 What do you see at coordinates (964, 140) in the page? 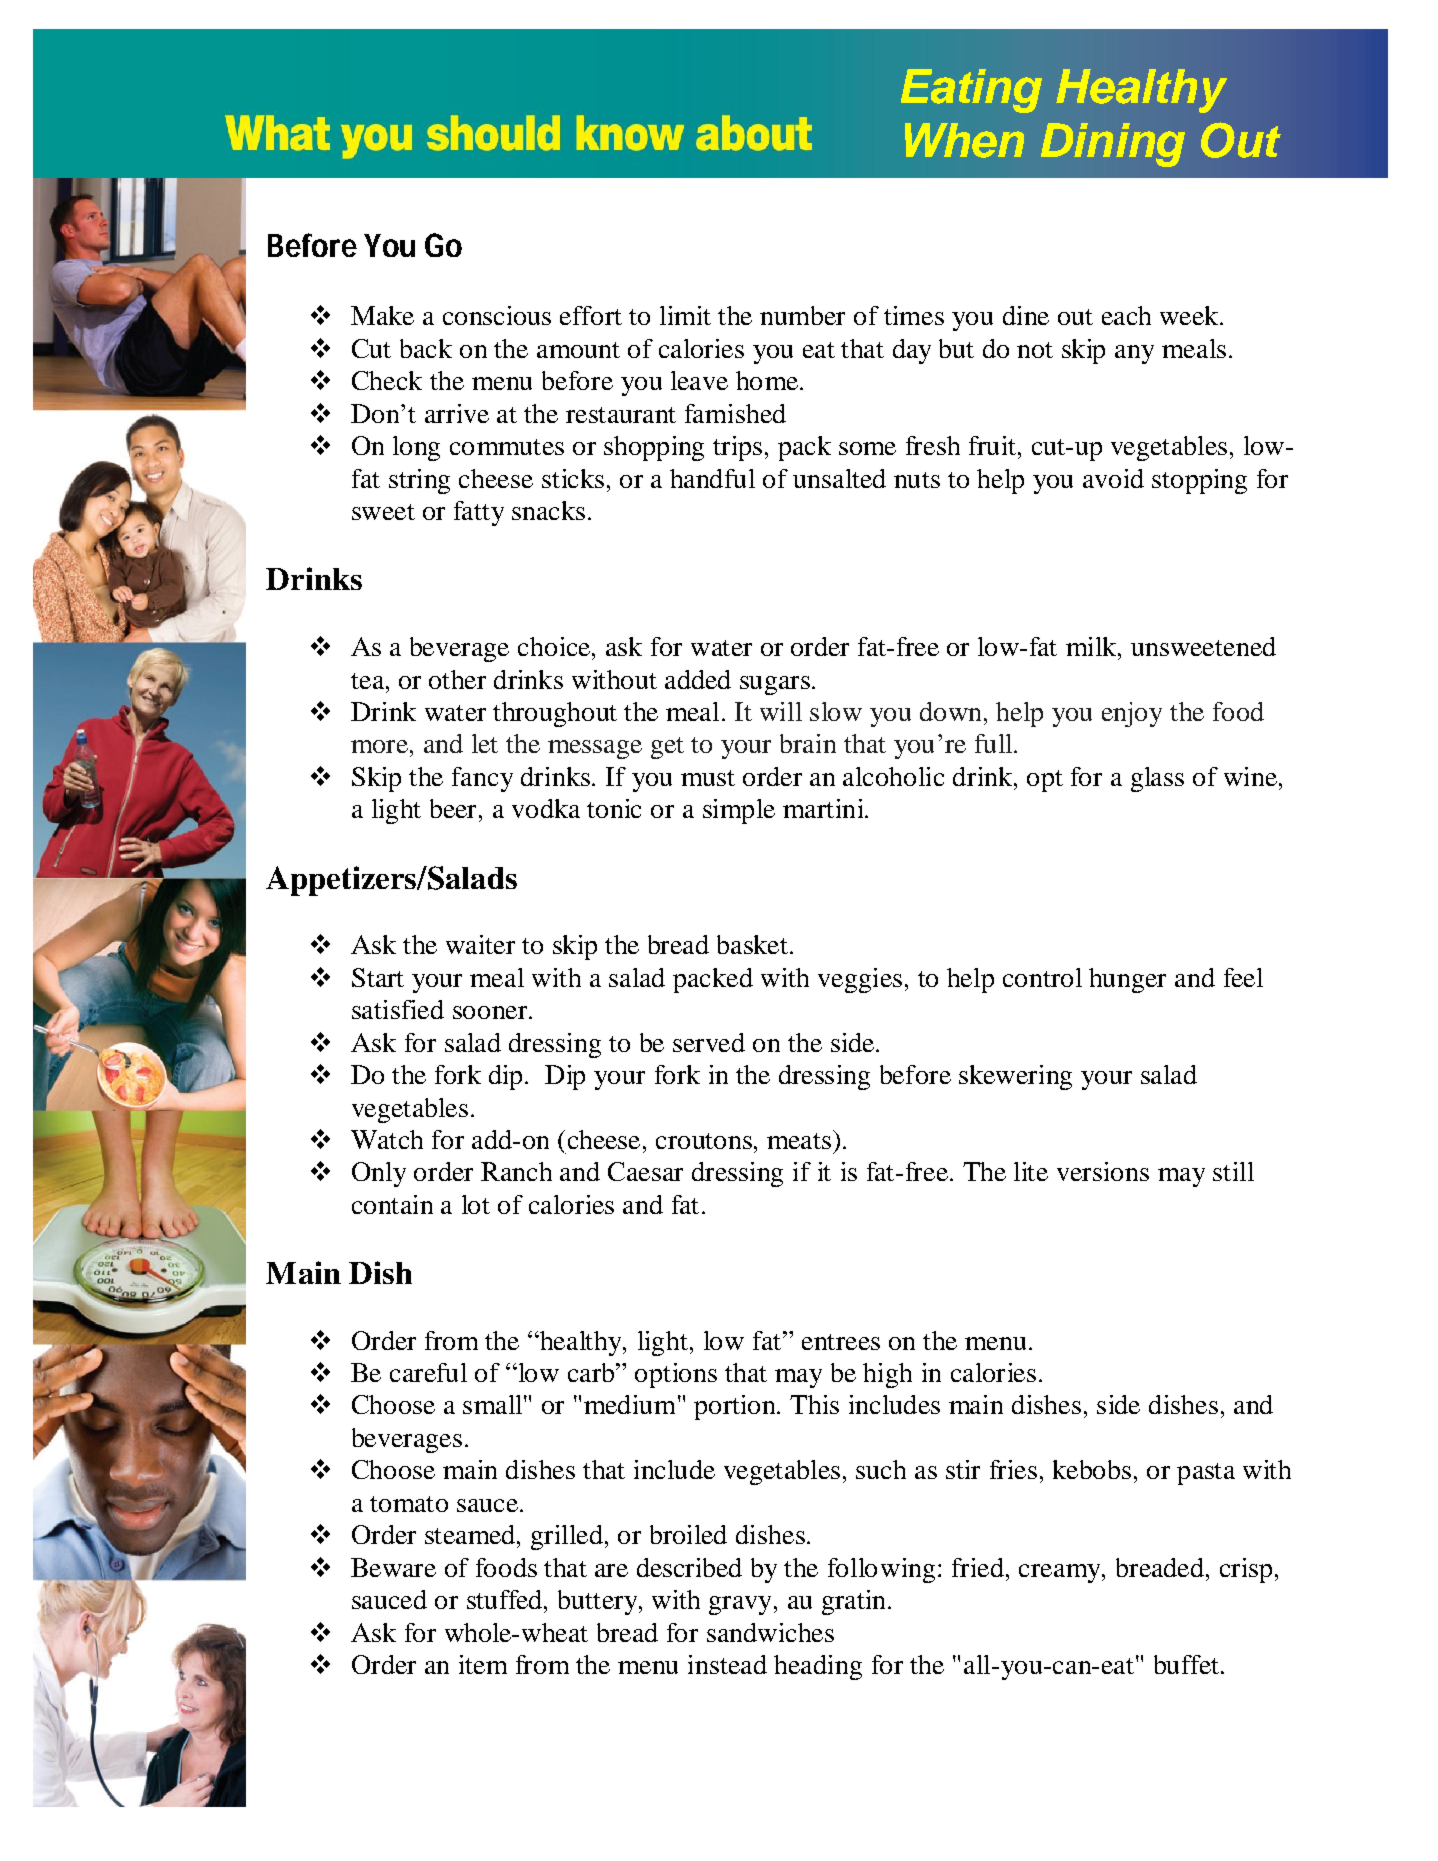
I see `When` at bounding box center [964, 140].
